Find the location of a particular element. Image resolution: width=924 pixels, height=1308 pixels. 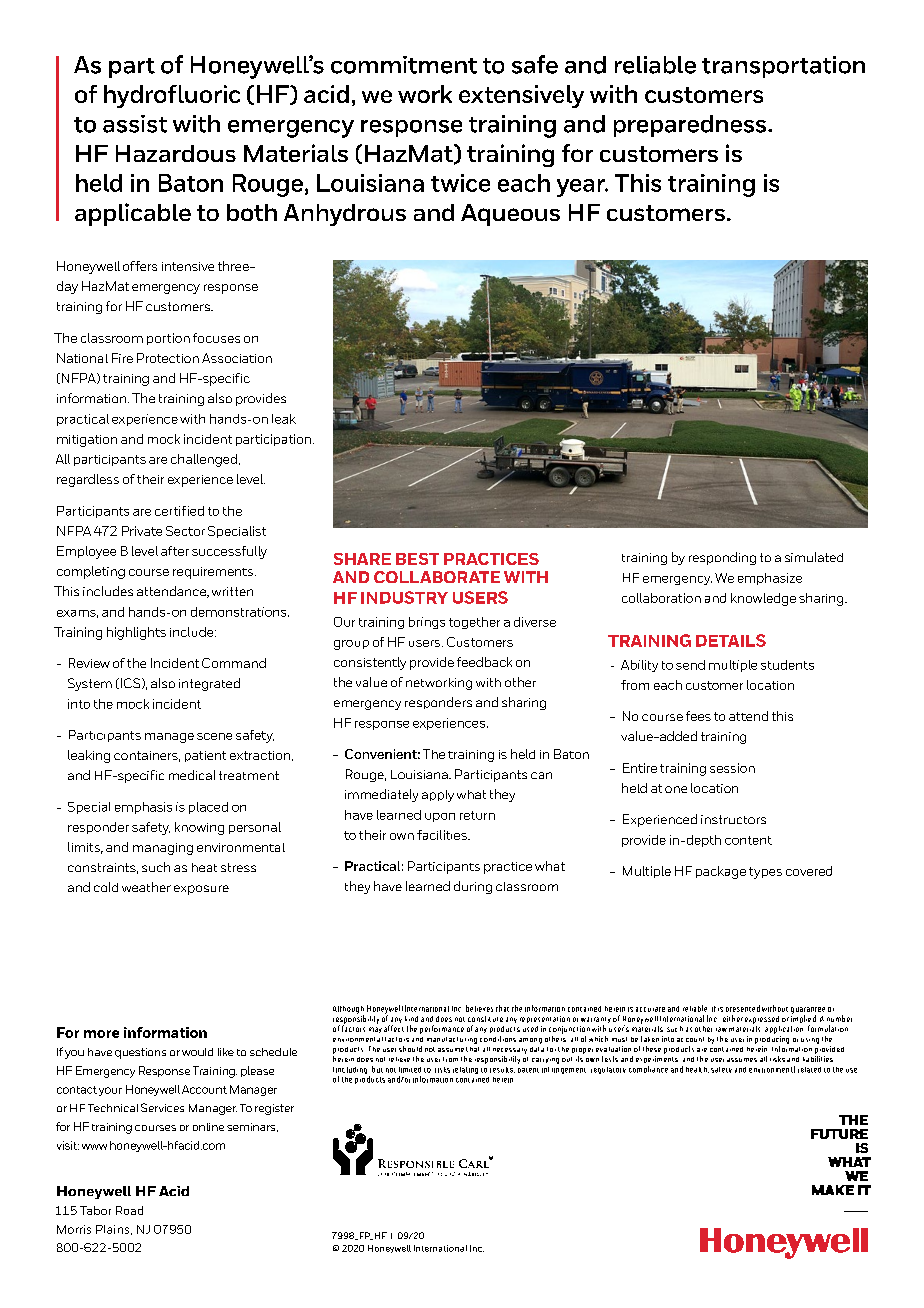

content is located at coordinates (748, 840).
